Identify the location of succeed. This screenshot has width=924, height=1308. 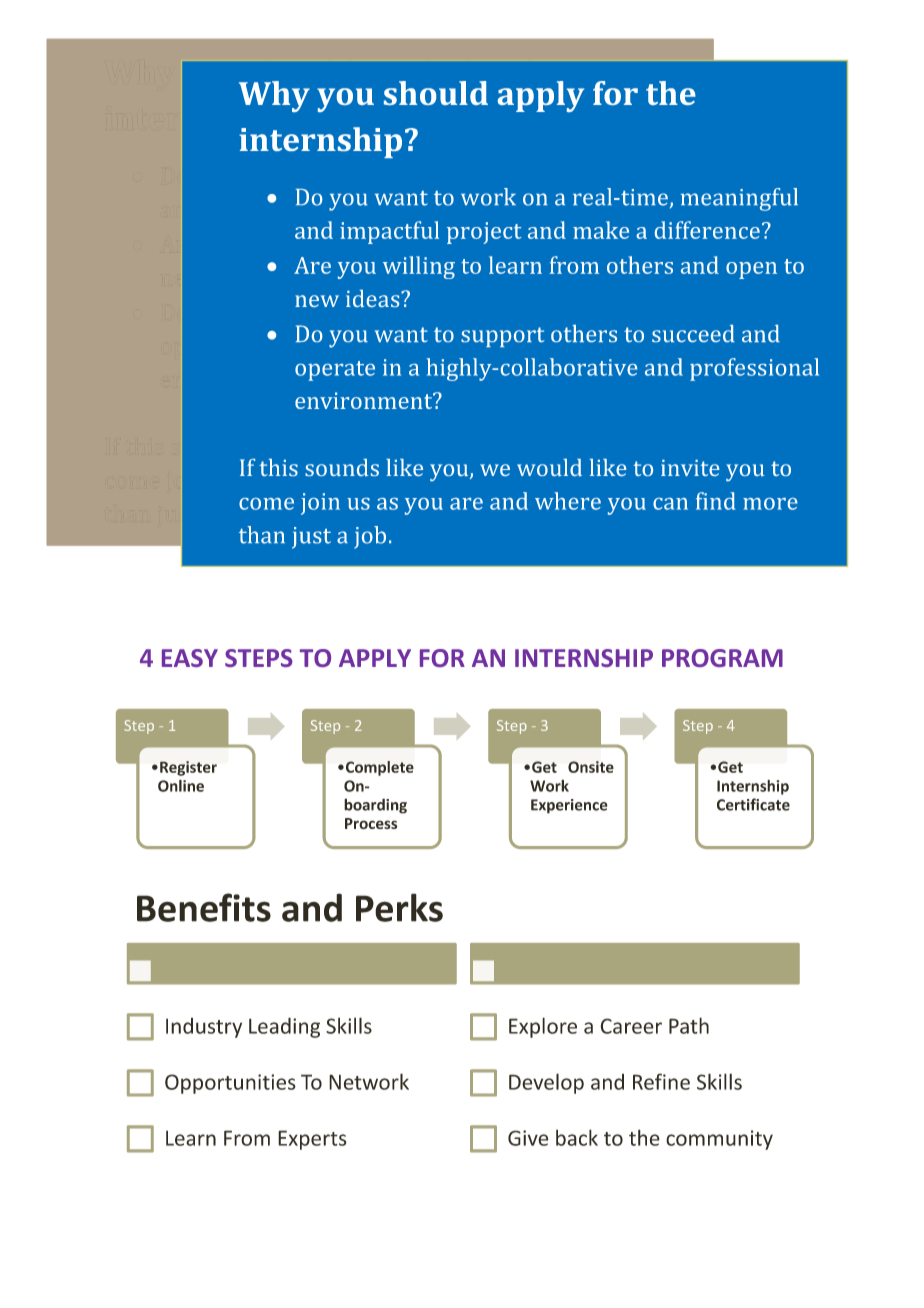
(693, 333).
